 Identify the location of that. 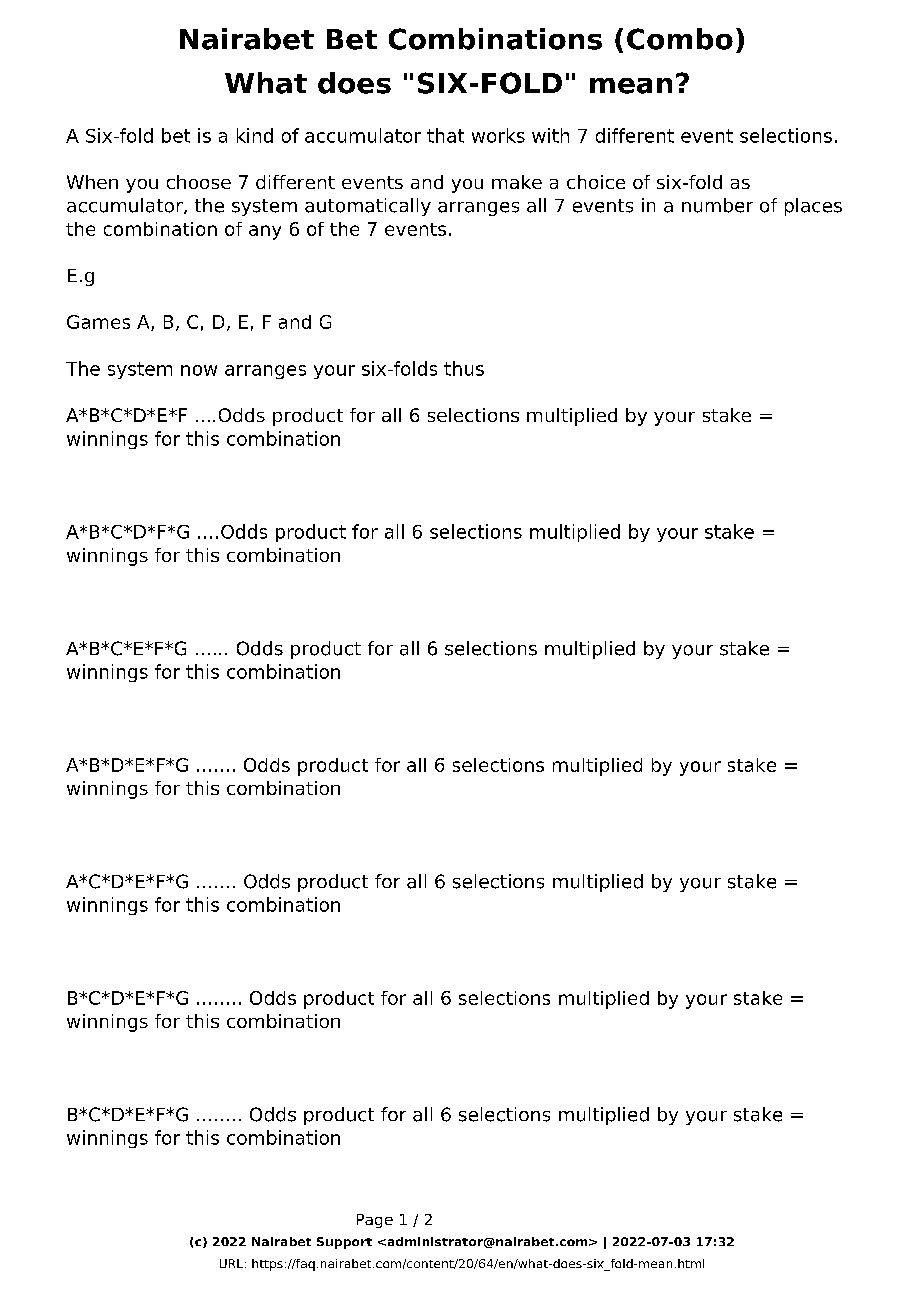
(445, 135).
